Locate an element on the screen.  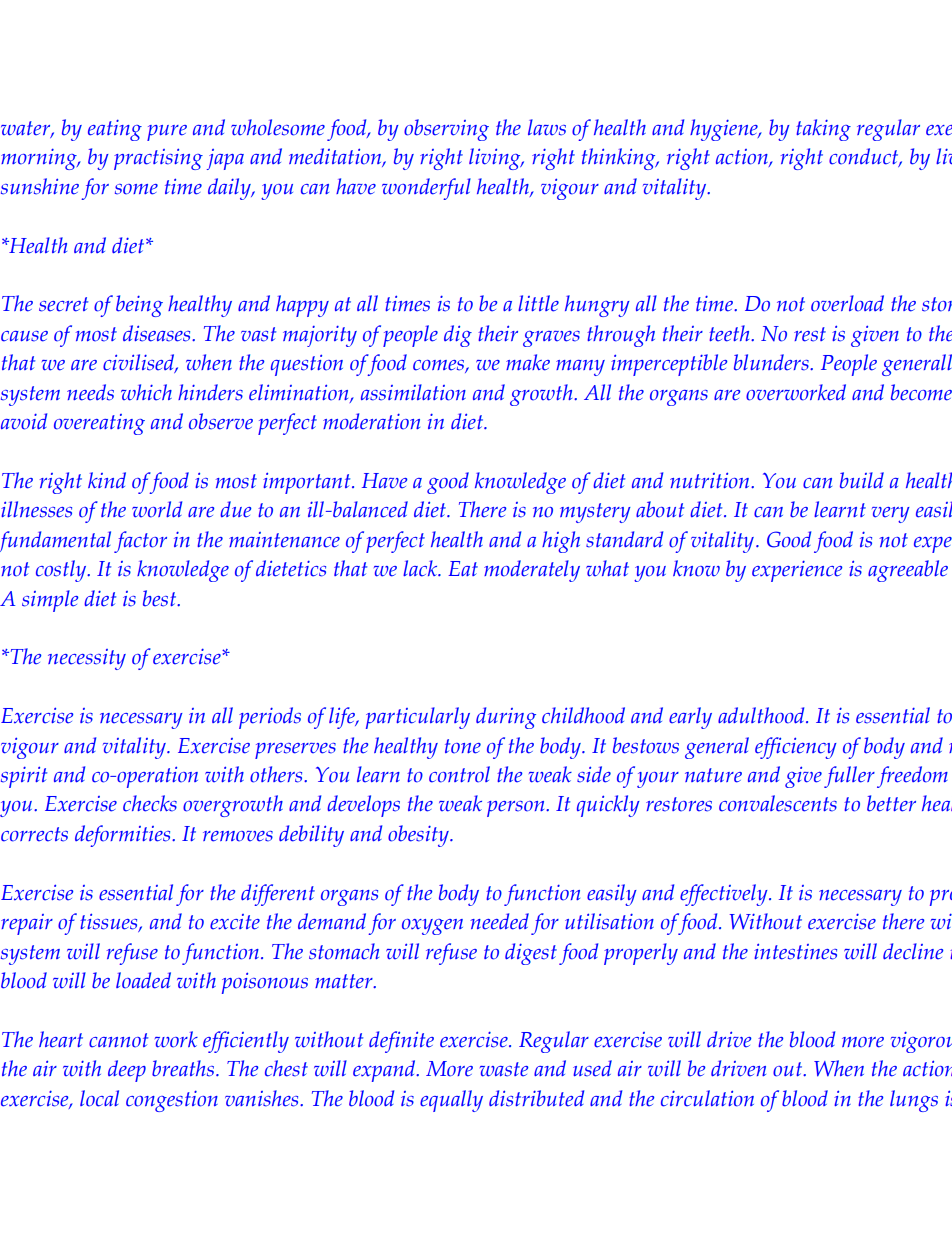
experience is located at coordinates (797, 571).
